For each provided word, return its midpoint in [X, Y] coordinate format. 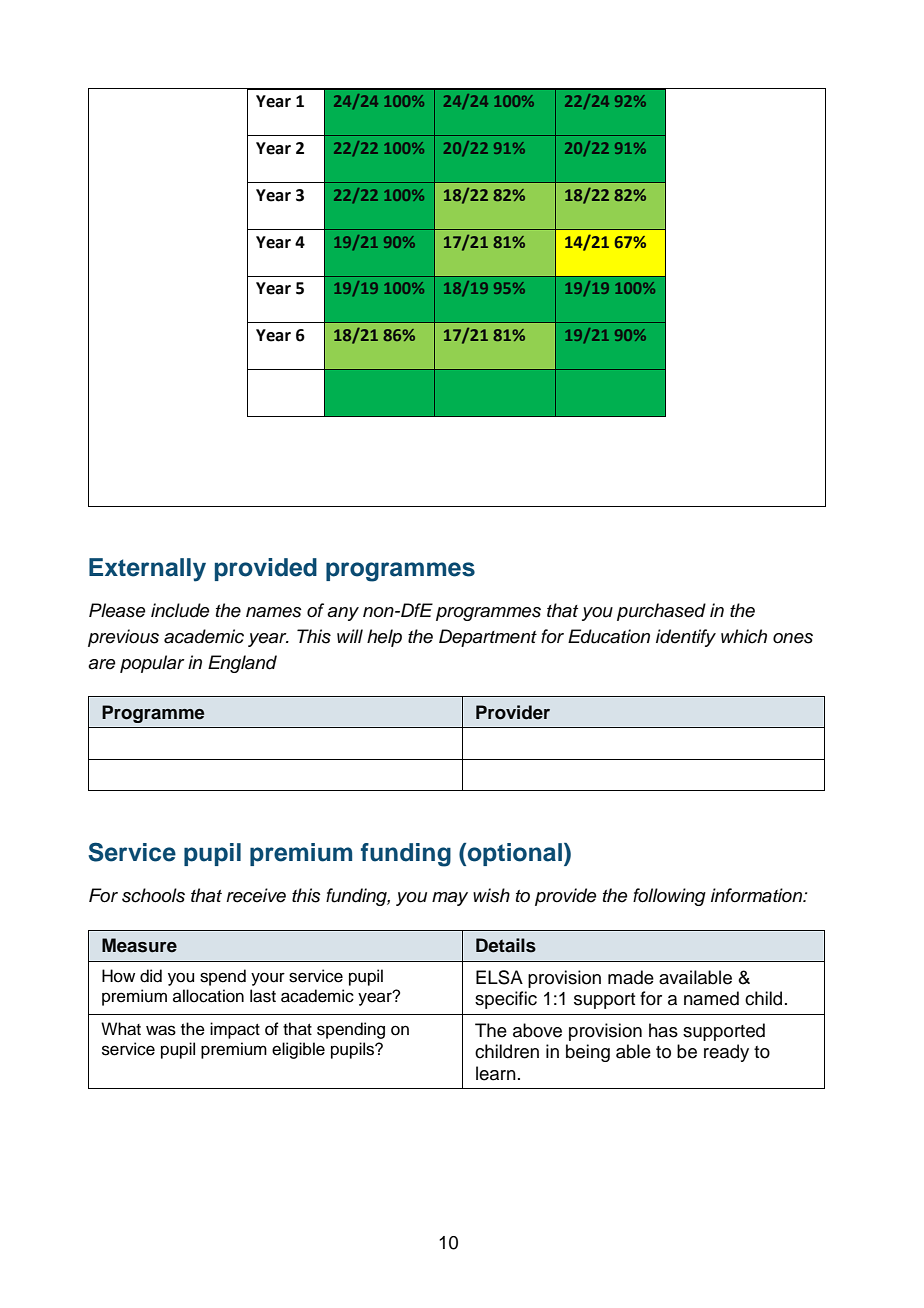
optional [515, 854]
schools [153, 895]
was [161, 1030]
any [343, 614]
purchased [661, 612]
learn [496, 1073]
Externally [147, 570]
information [758, 895]
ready [726, 1053]
